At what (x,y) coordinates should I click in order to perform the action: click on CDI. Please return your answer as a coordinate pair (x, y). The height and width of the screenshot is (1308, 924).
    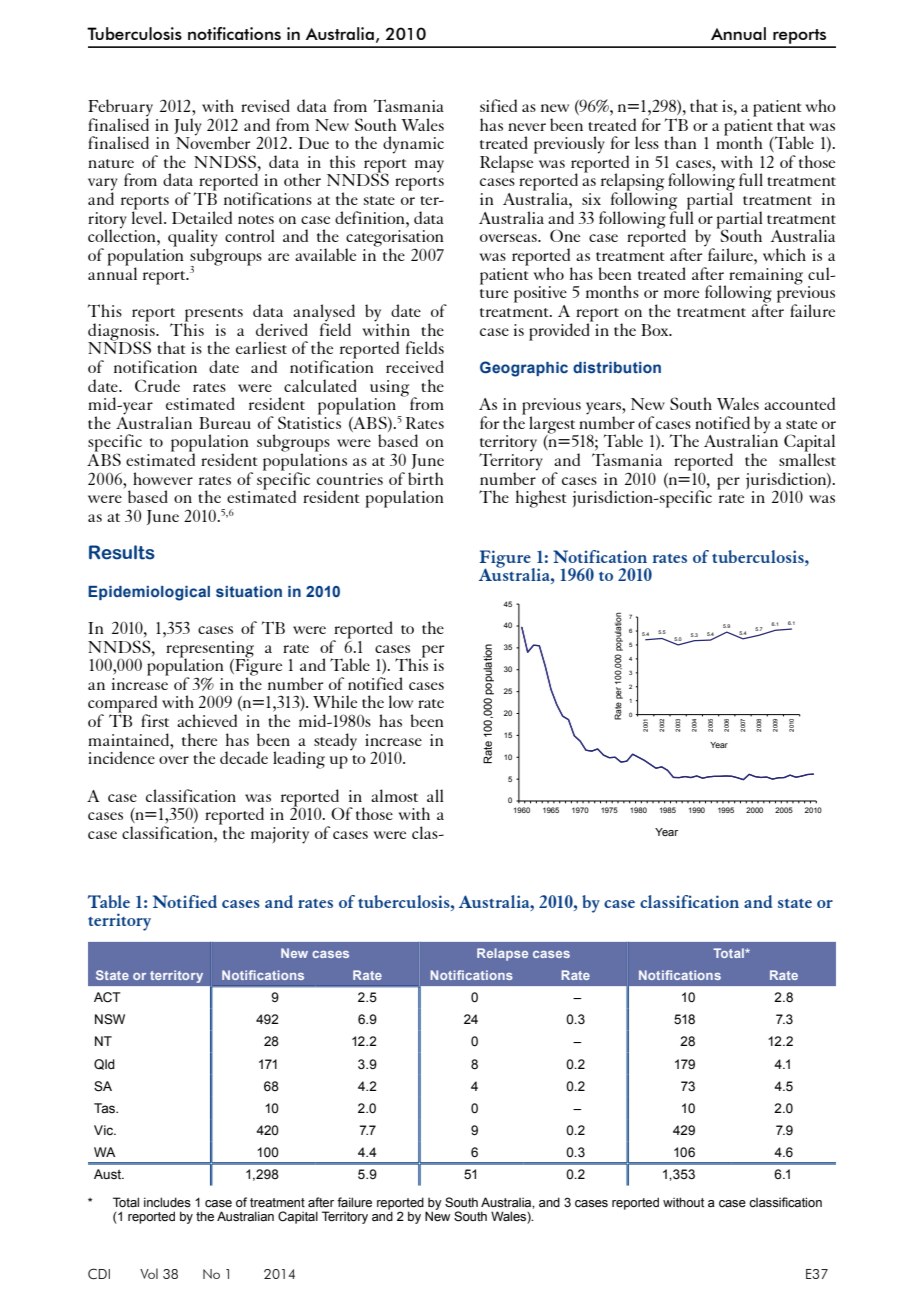
    Looking at the image, I should click on (99, 1274).
